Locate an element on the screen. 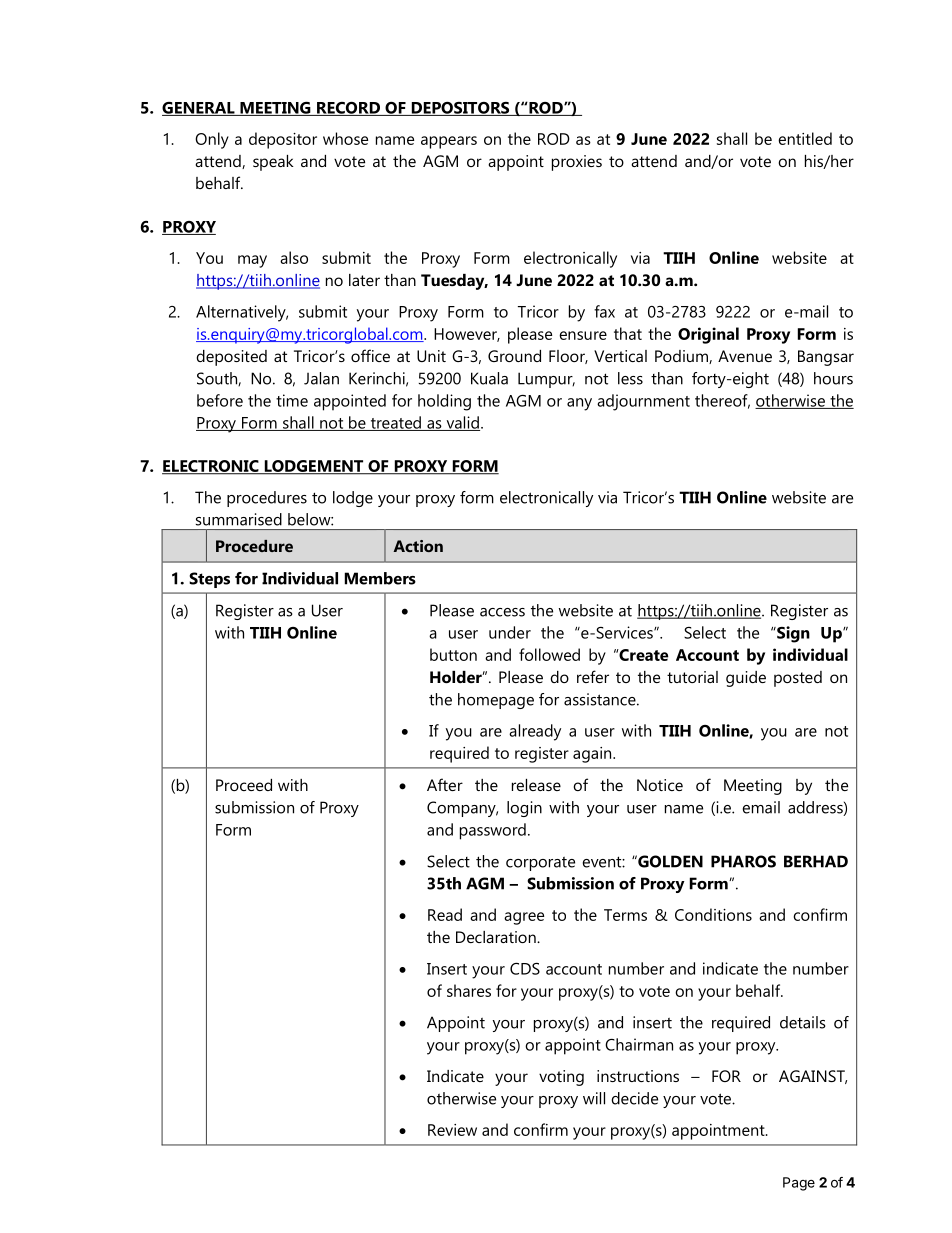  voting is located at coordinates (561, 1078).
